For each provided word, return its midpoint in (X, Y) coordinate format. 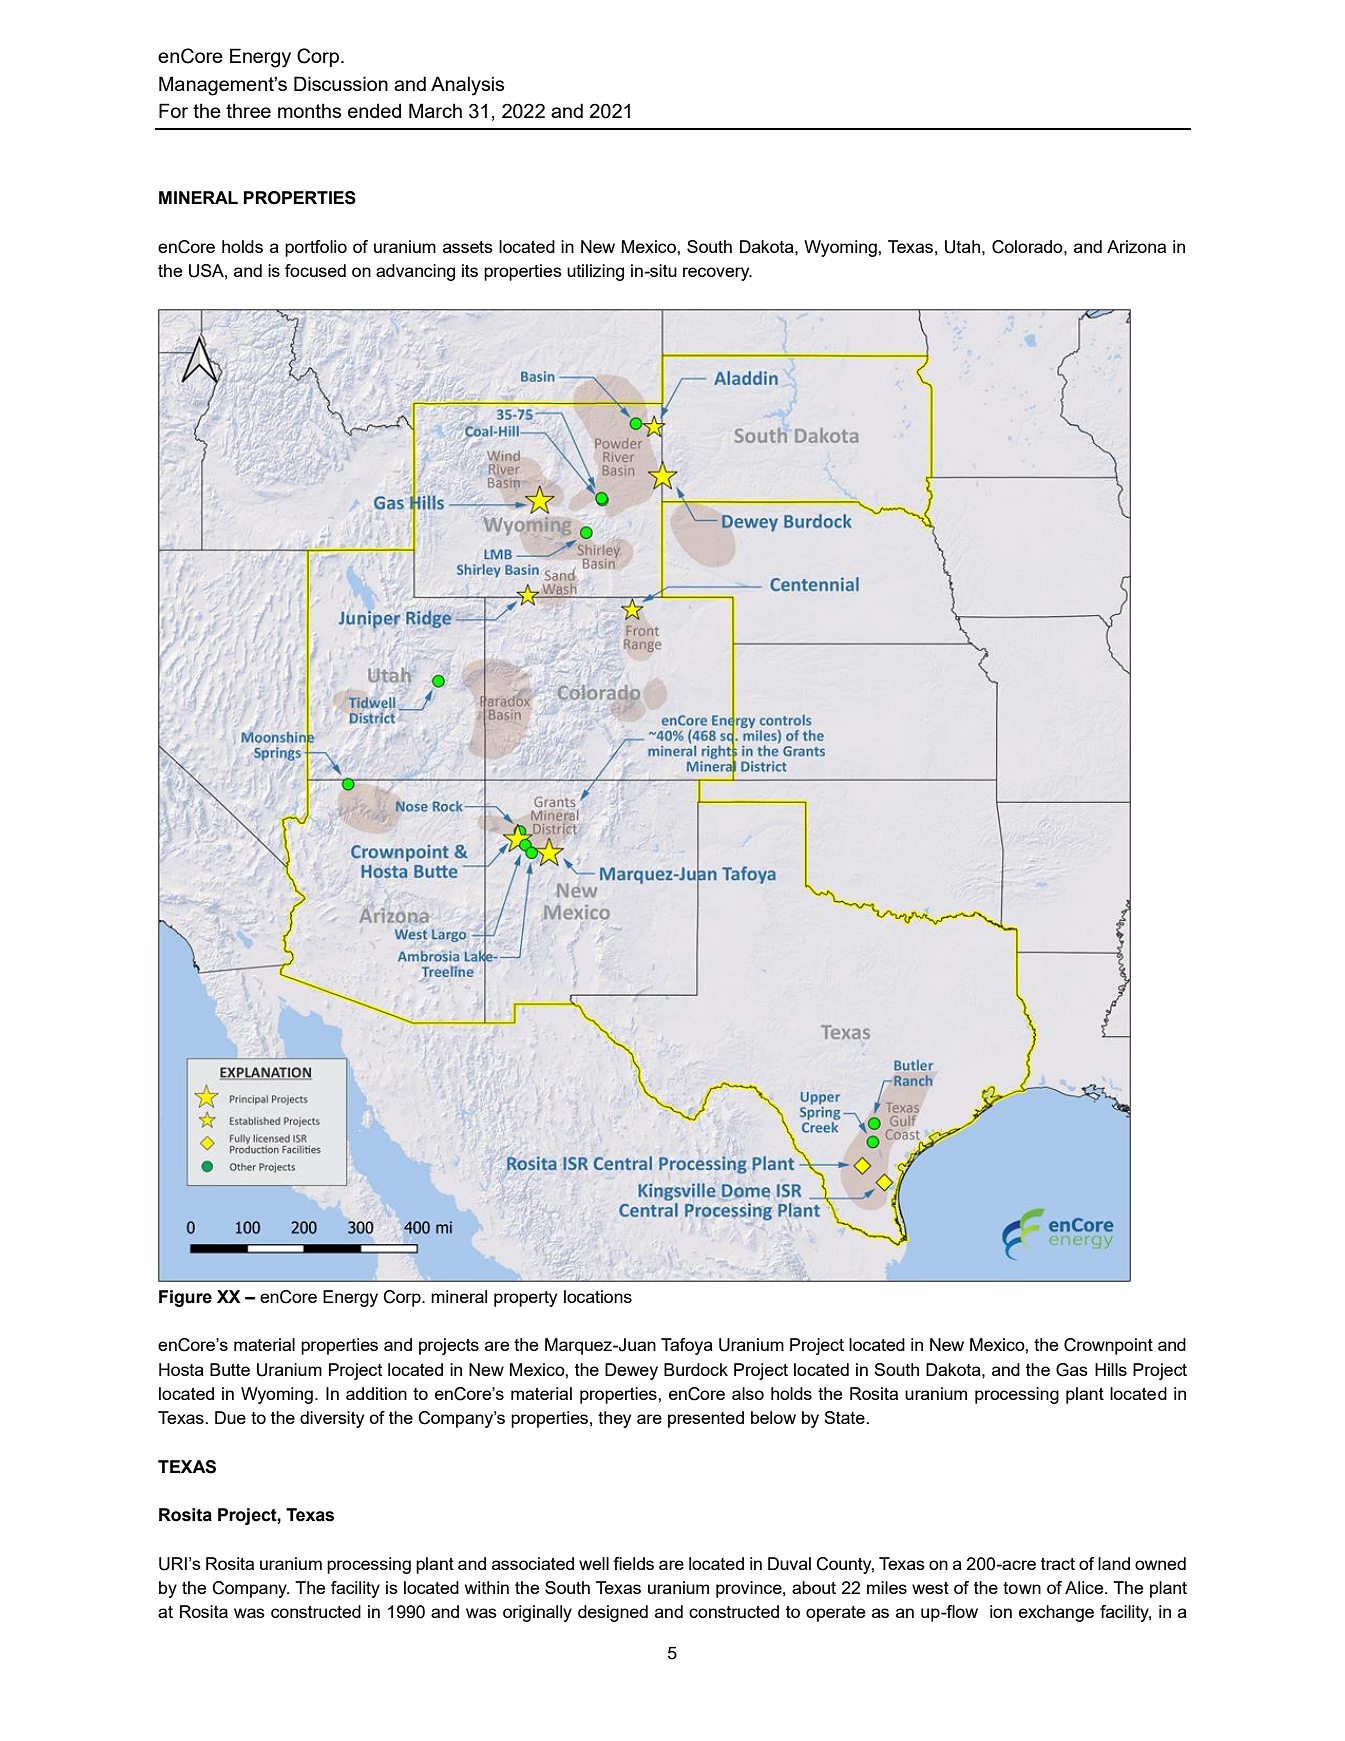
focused (315, 270)
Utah (962, 247)
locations (598, 1296)
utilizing (595, 272)
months (310, 110)
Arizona (1136, 246)
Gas (1072, 1370)
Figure (185, 1298)
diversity (332, 1419)
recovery (717, 274)
